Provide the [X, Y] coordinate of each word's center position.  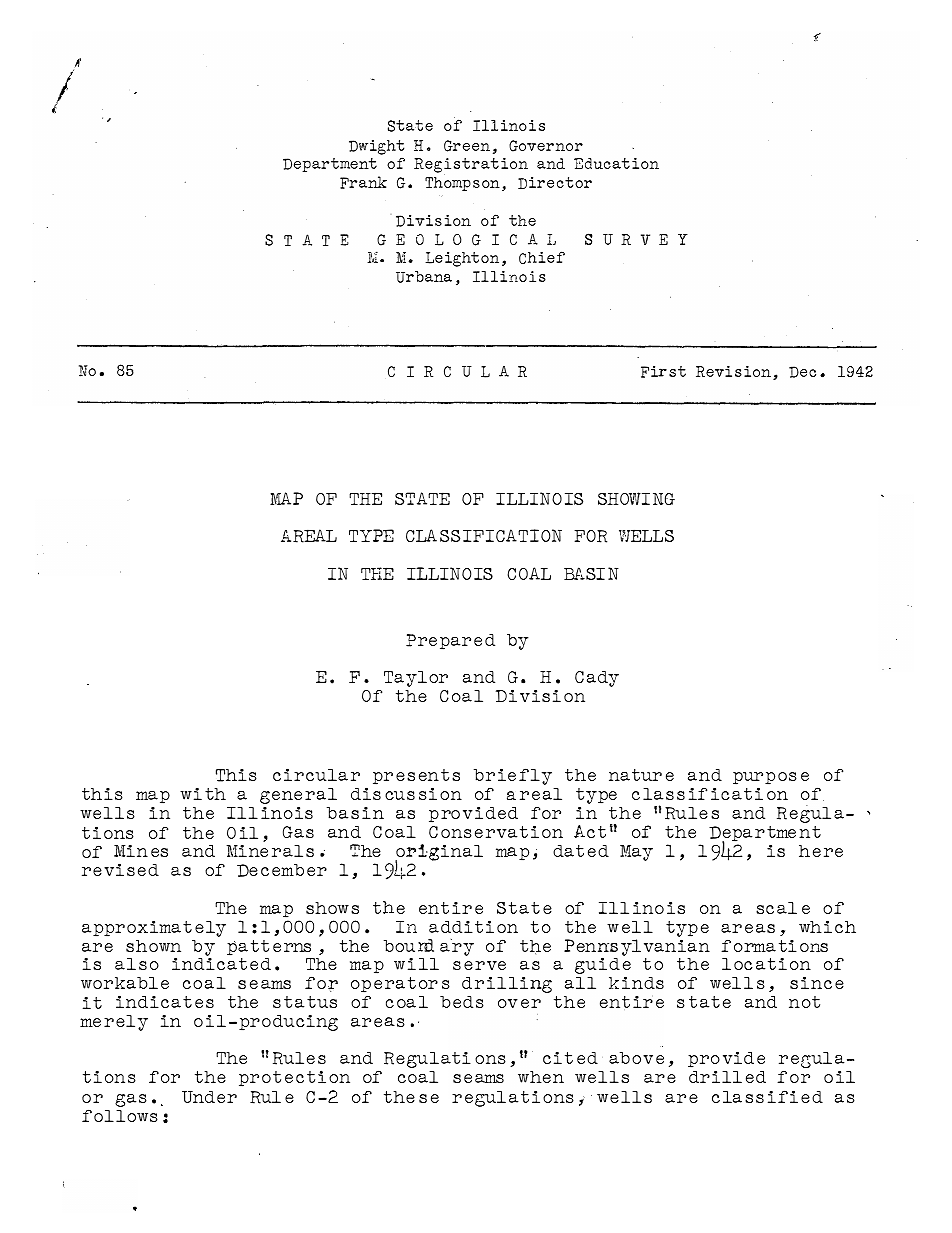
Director [555, 183]
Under [209, 1097]
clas [653, 794]
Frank [363, 182]
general [298, 797]
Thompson [462, 184]
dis [366, 793]
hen [547, 1077]
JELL [641, 535]
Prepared [450, 642]
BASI [584, 573]
